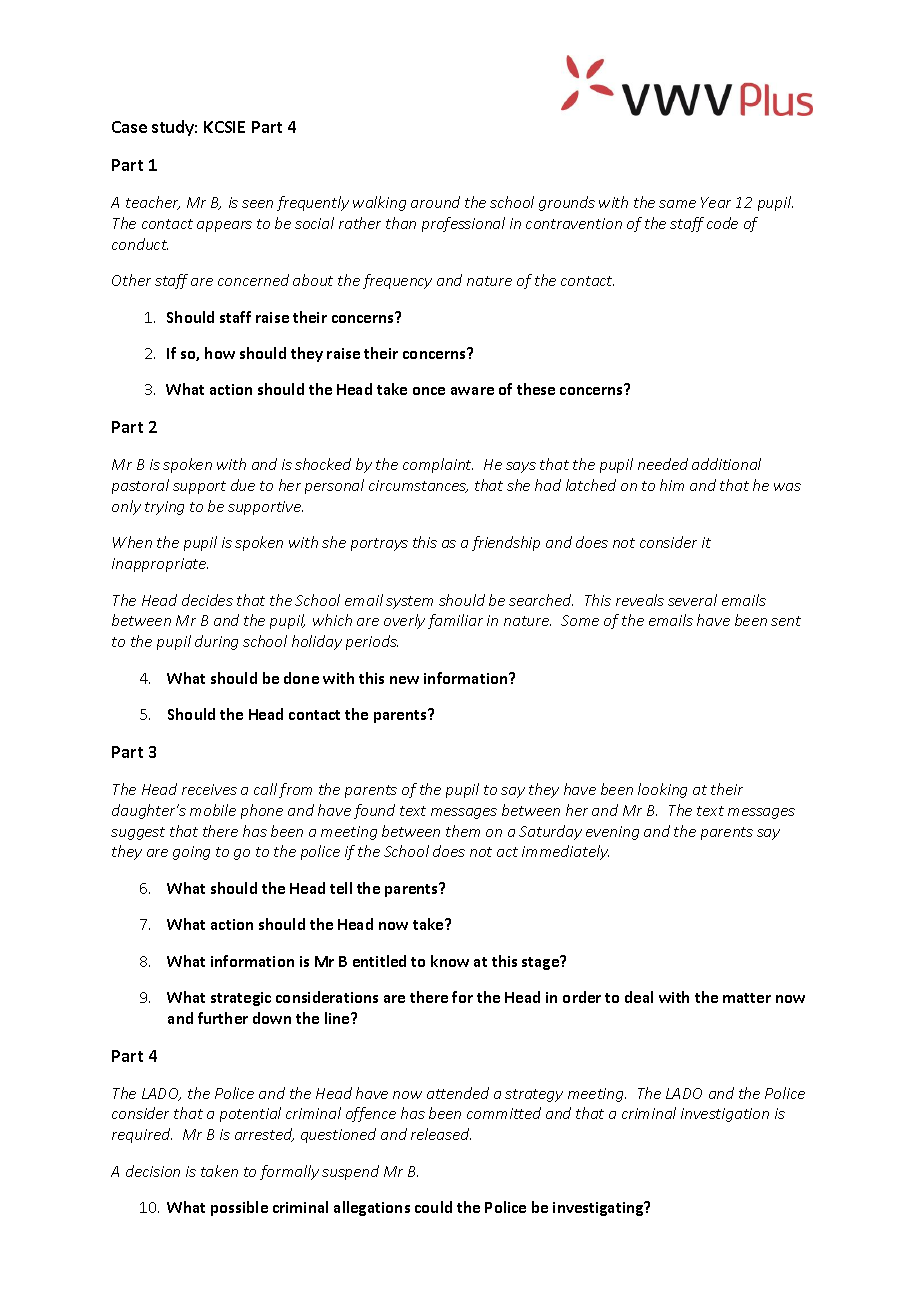 This image has width=924, height=1308. Describe the element at coordinates (726, 464) in the image. I see `additional` at that location.
